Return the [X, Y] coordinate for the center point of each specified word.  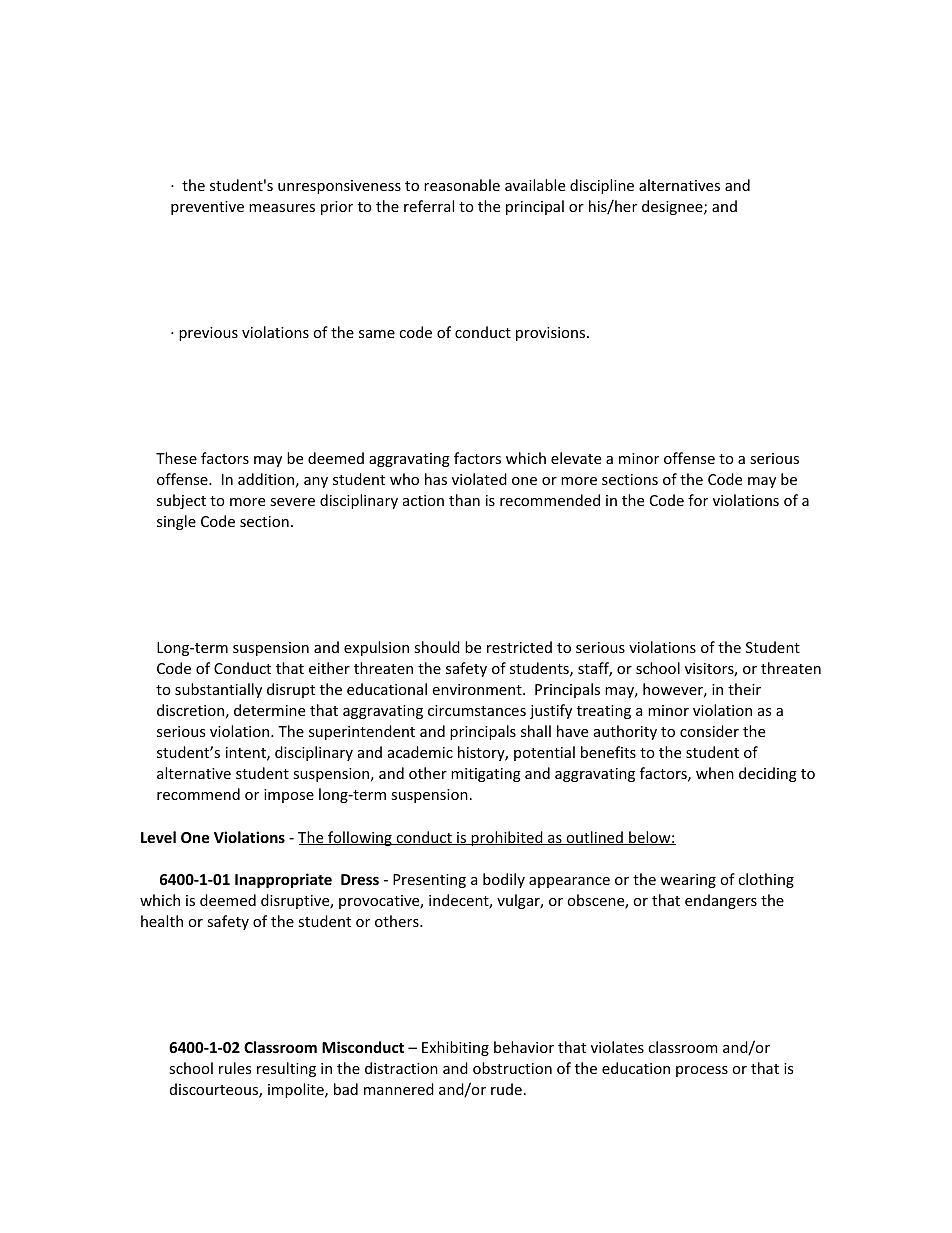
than [464, 500]
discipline [602, 186]
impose [289, 796]
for [698, 500]
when [715, 773]
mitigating [486, 775]
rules [235, 1068]
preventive [207, 208]
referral [429, 206]
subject [181, 501]
